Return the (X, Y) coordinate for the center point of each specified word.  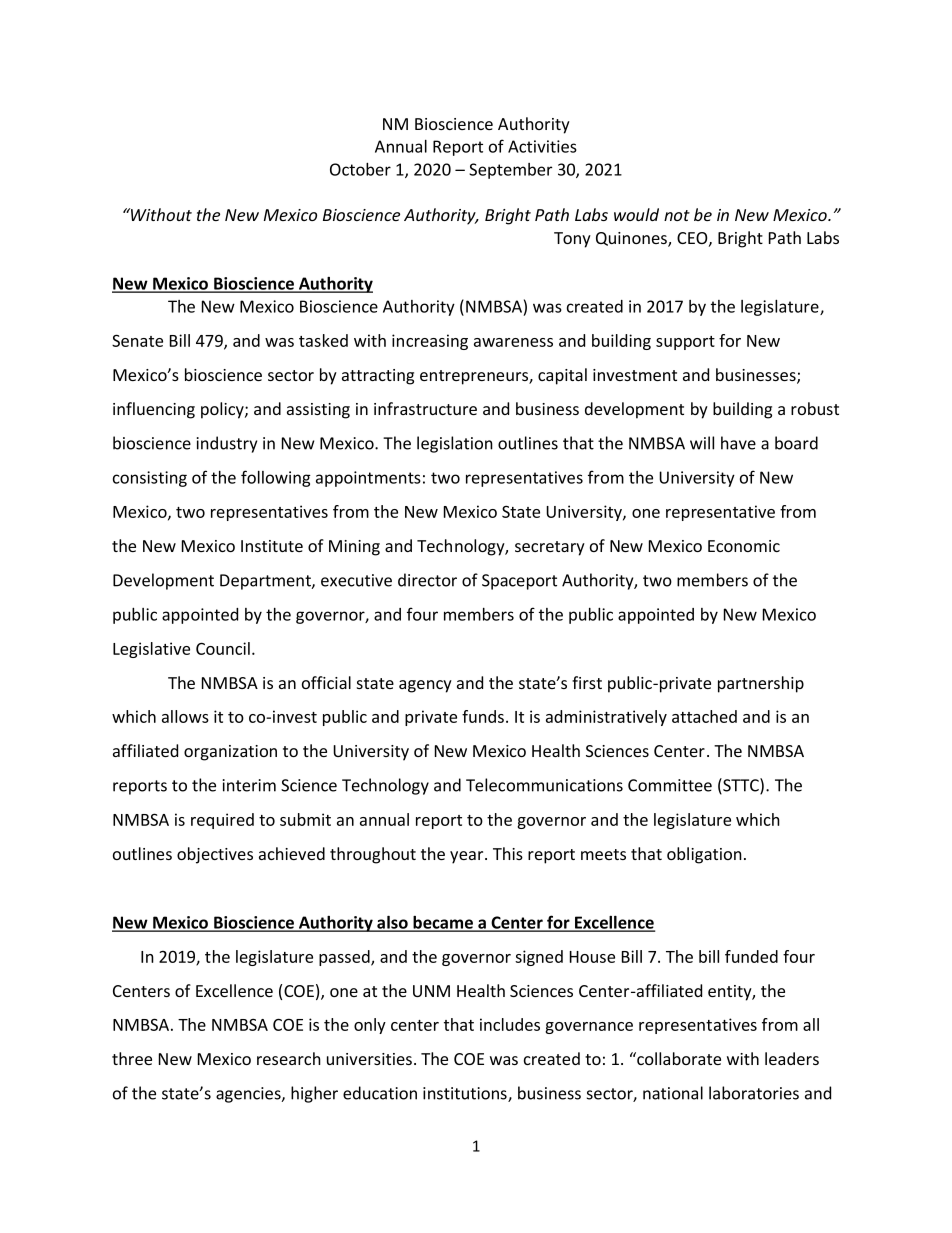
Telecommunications (544, 785)
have (738, 443)
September (510, 171)
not (677, 215)
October (360, 169)
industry (227, 444)
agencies (249, 1095)
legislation (455, 444)
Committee (670, 785)
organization (230, 753)
